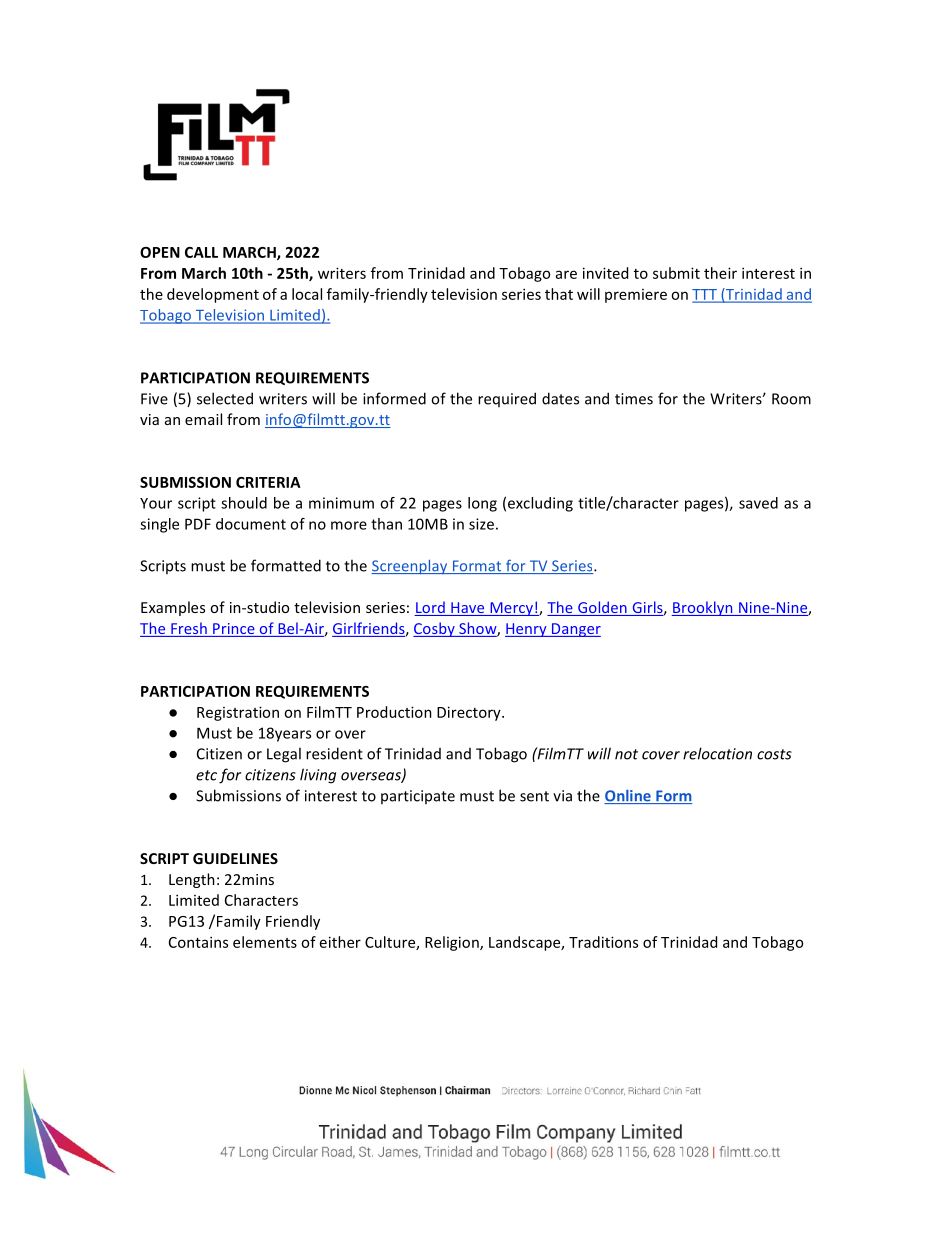  Describe the element at coordinates (225, 398) in the screenshot. I see `selected` at that location.
